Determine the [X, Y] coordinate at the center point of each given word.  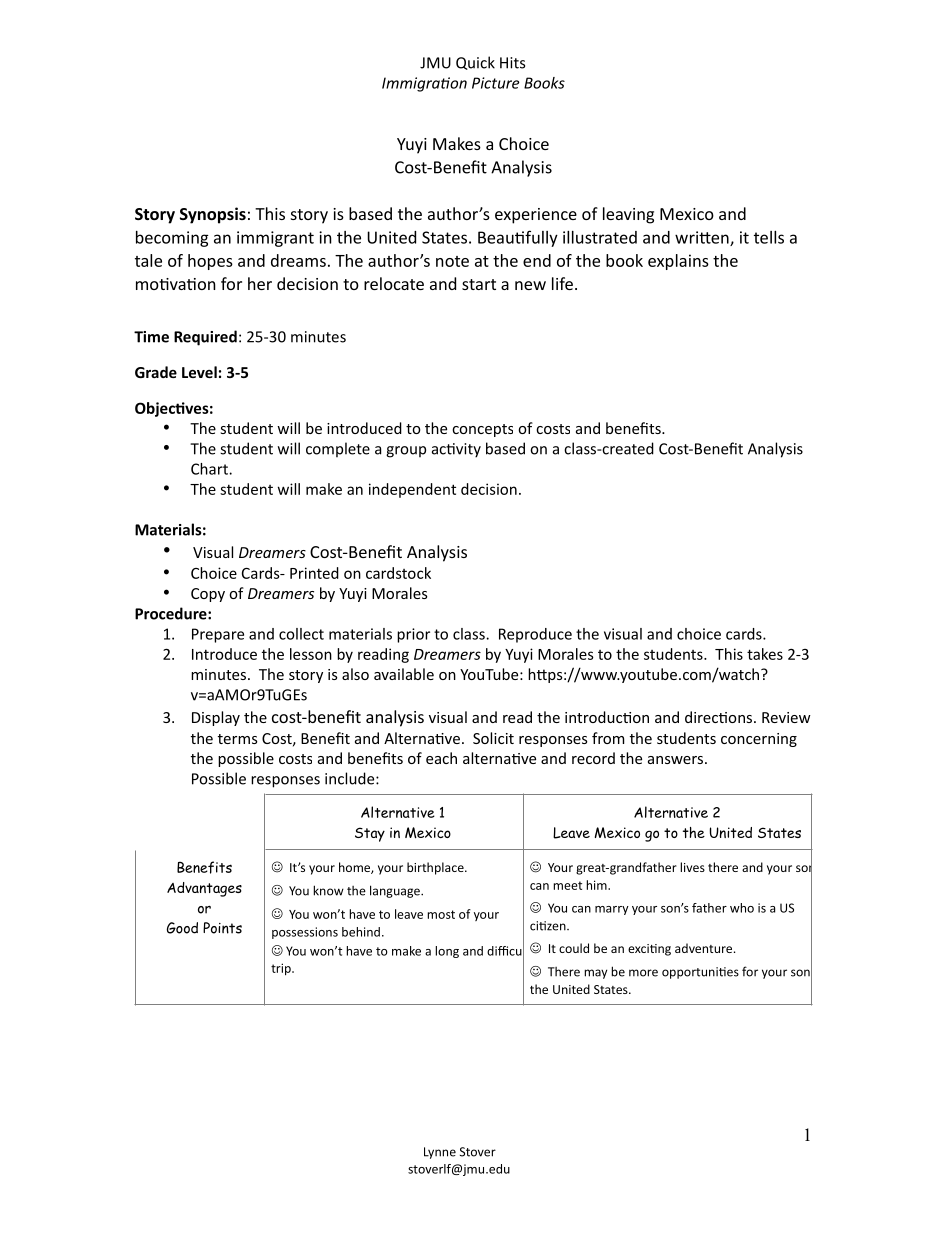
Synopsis [213, 215]
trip [282, 969]
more [643, 973]
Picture [495, 83]
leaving [628, 215]
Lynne [440, 1153]
